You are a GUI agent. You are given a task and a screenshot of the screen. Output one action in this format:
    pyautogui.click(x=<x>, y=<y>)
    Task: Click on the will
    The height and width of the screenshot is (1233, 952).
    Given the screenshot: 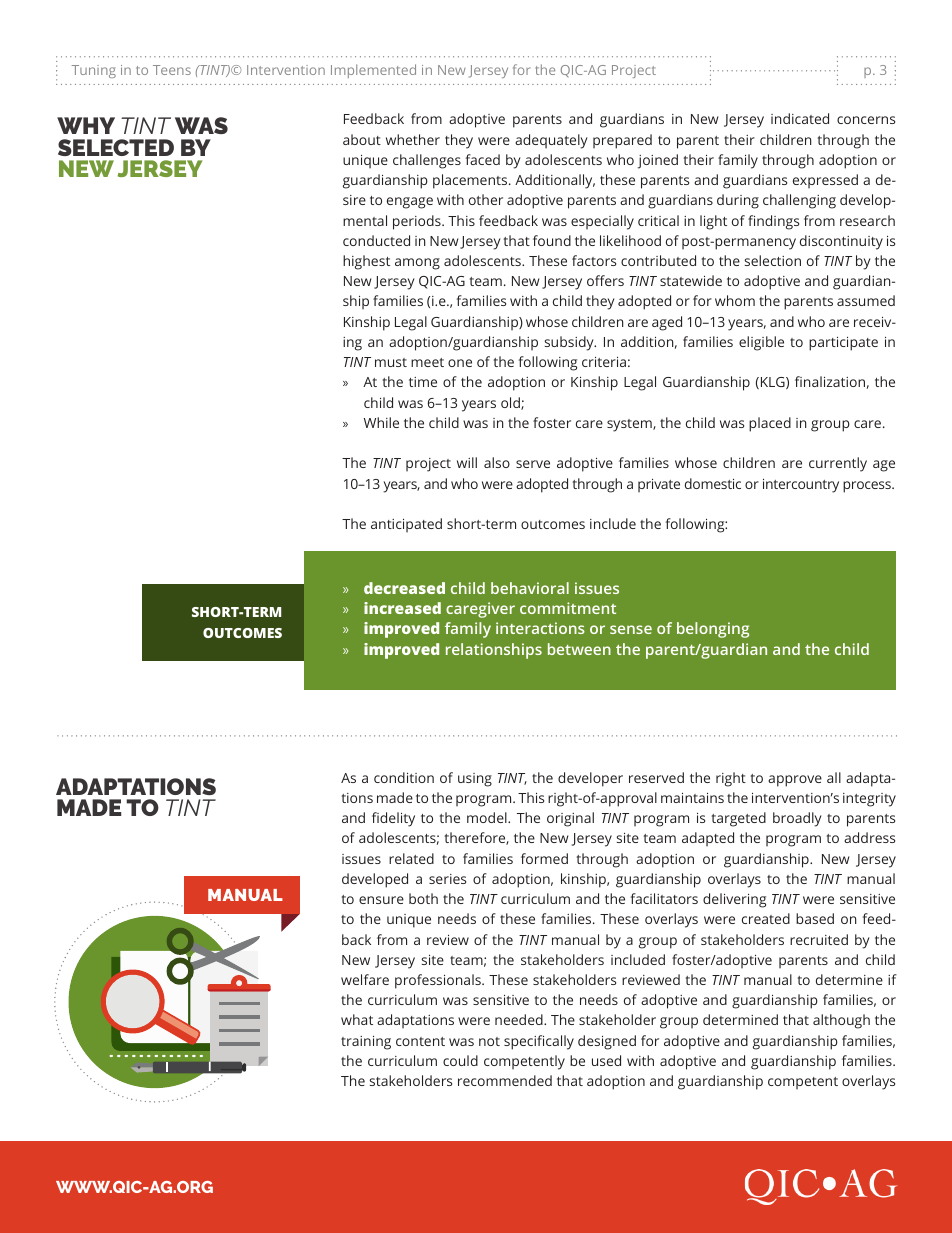 What is the action you would take?
    pyautogui.click(x=467, y=462)
